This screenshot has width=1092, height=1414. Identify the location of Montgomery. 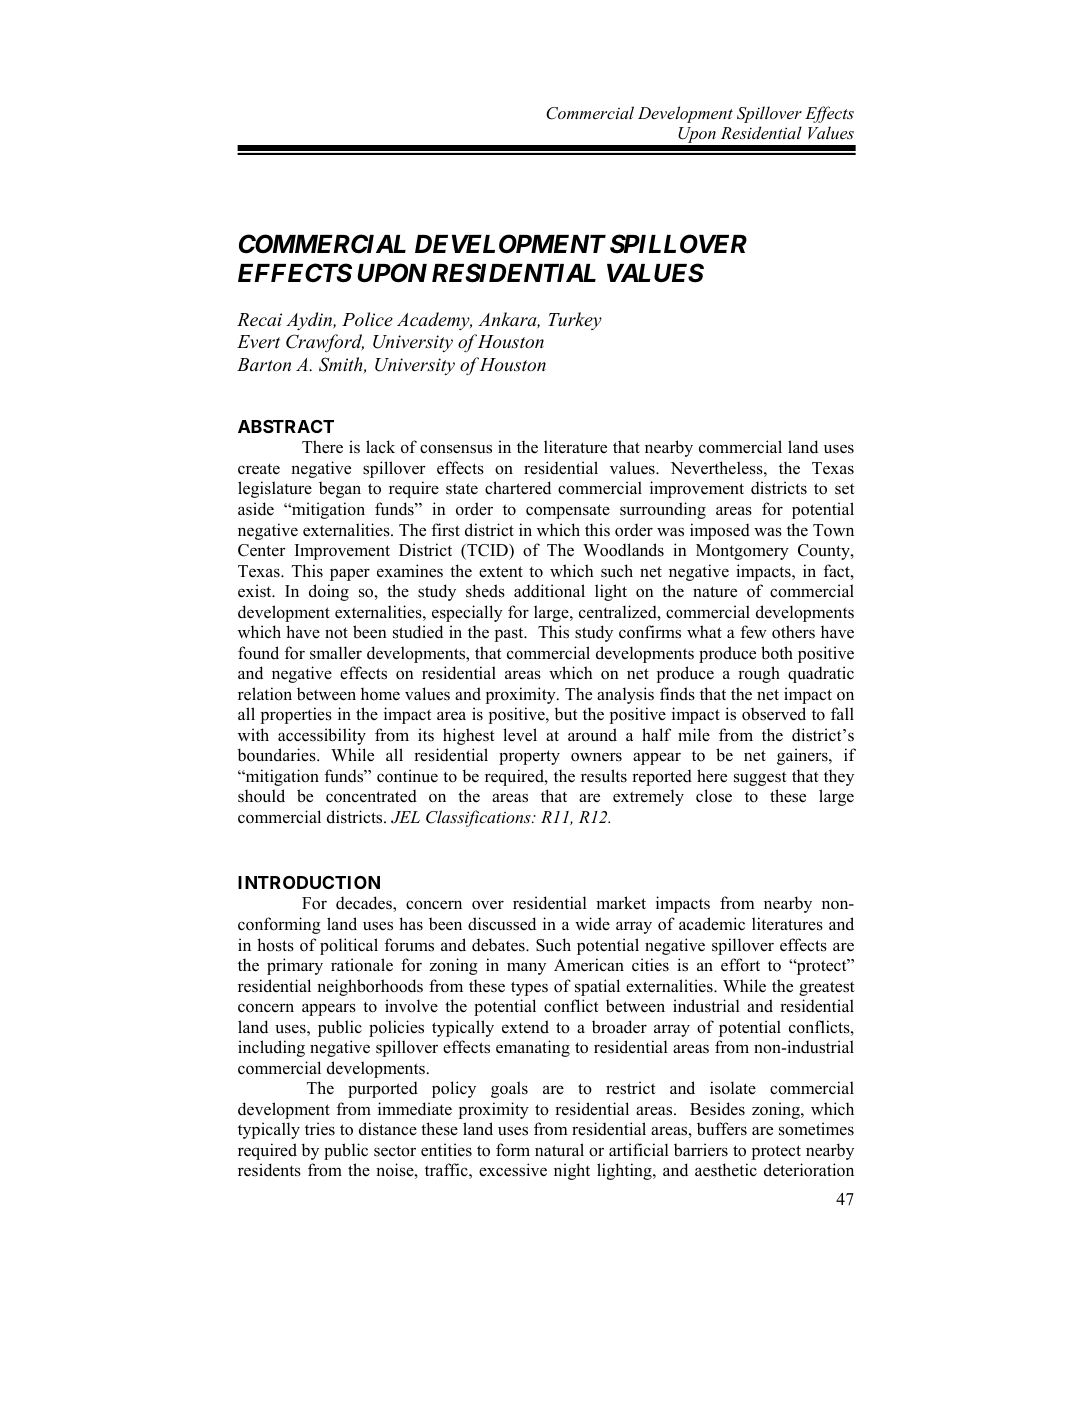
(742, 552).
